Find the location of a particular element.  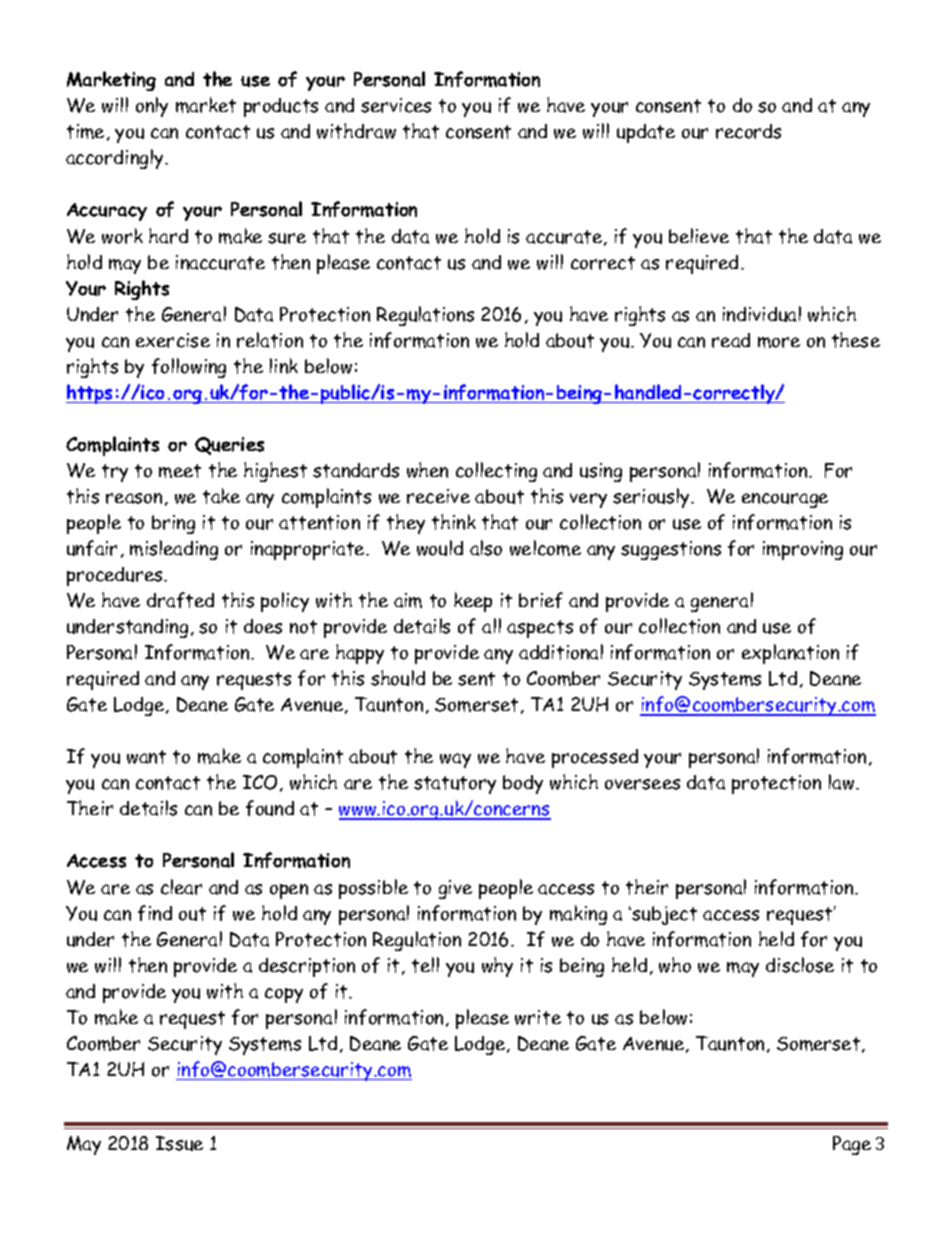

Issue is located at coordinates (179, 1143).
